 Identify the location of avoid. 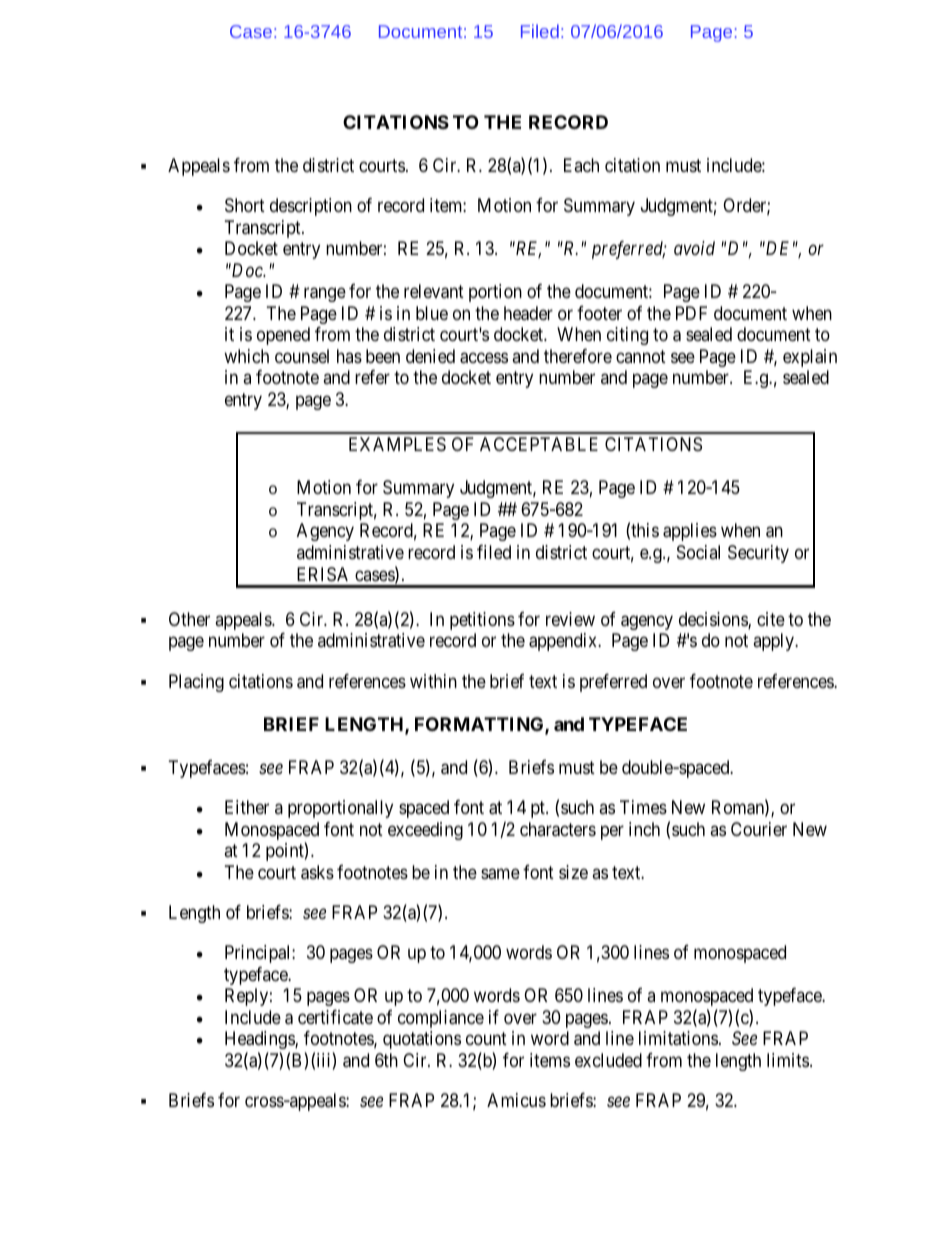
(694, 248).
